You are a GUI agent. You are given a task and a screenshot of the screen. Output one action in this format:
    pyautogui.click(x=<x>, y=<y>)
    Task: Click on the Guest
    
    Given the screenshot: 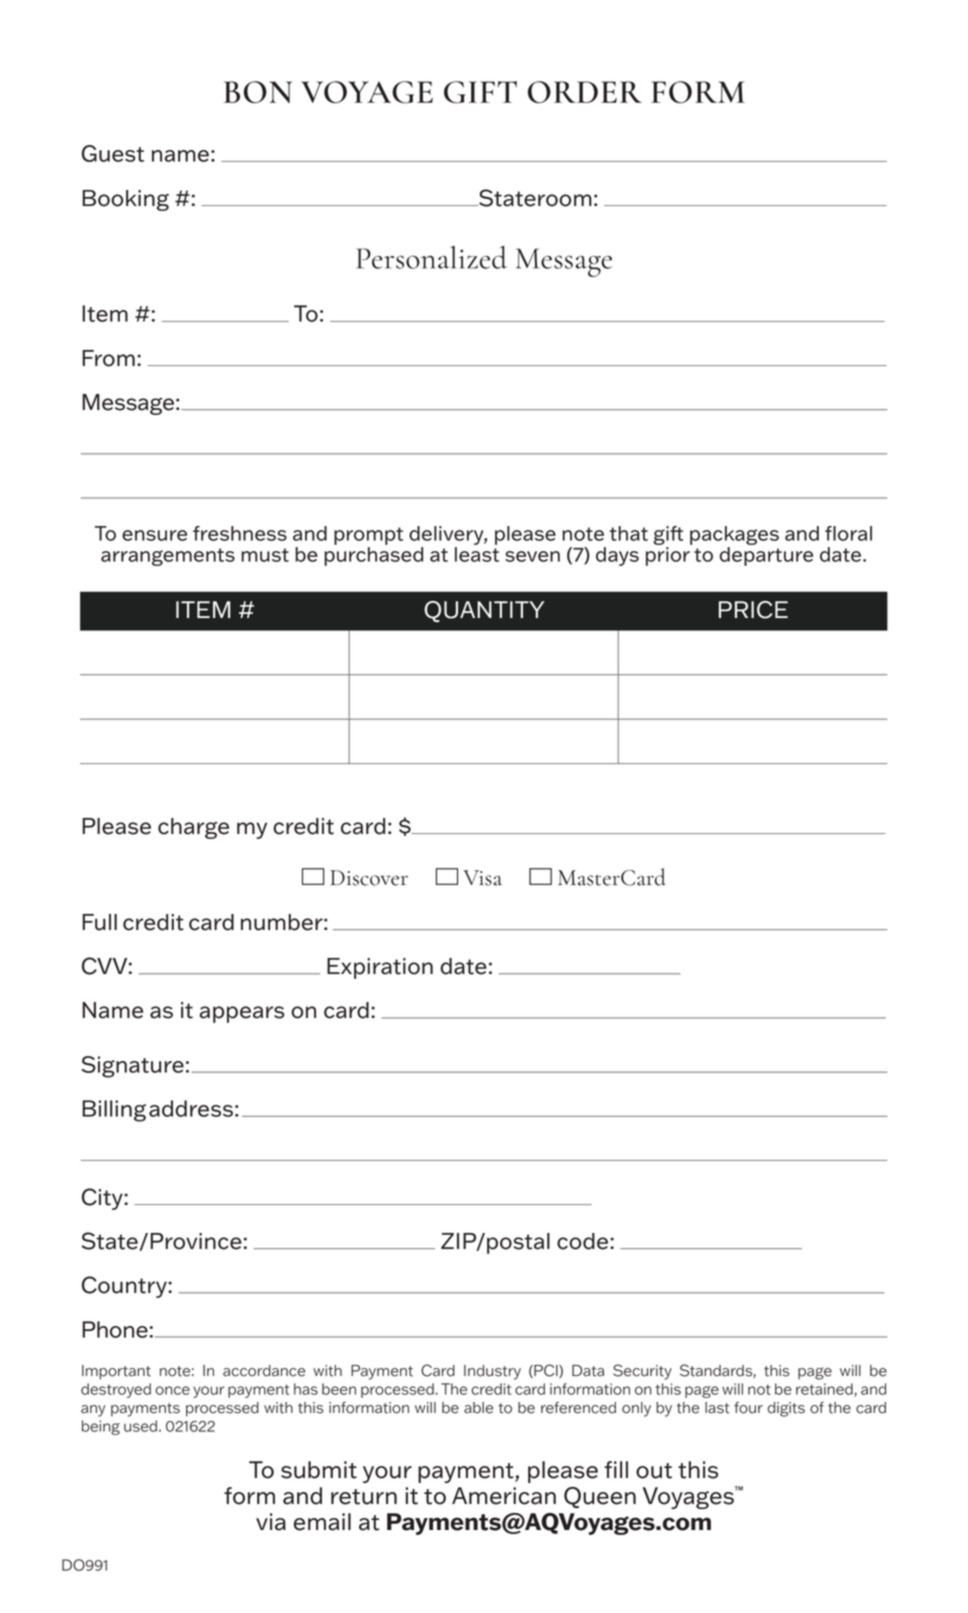 What is the action you would take?
    pyautogui.click(x=113, y=153)
